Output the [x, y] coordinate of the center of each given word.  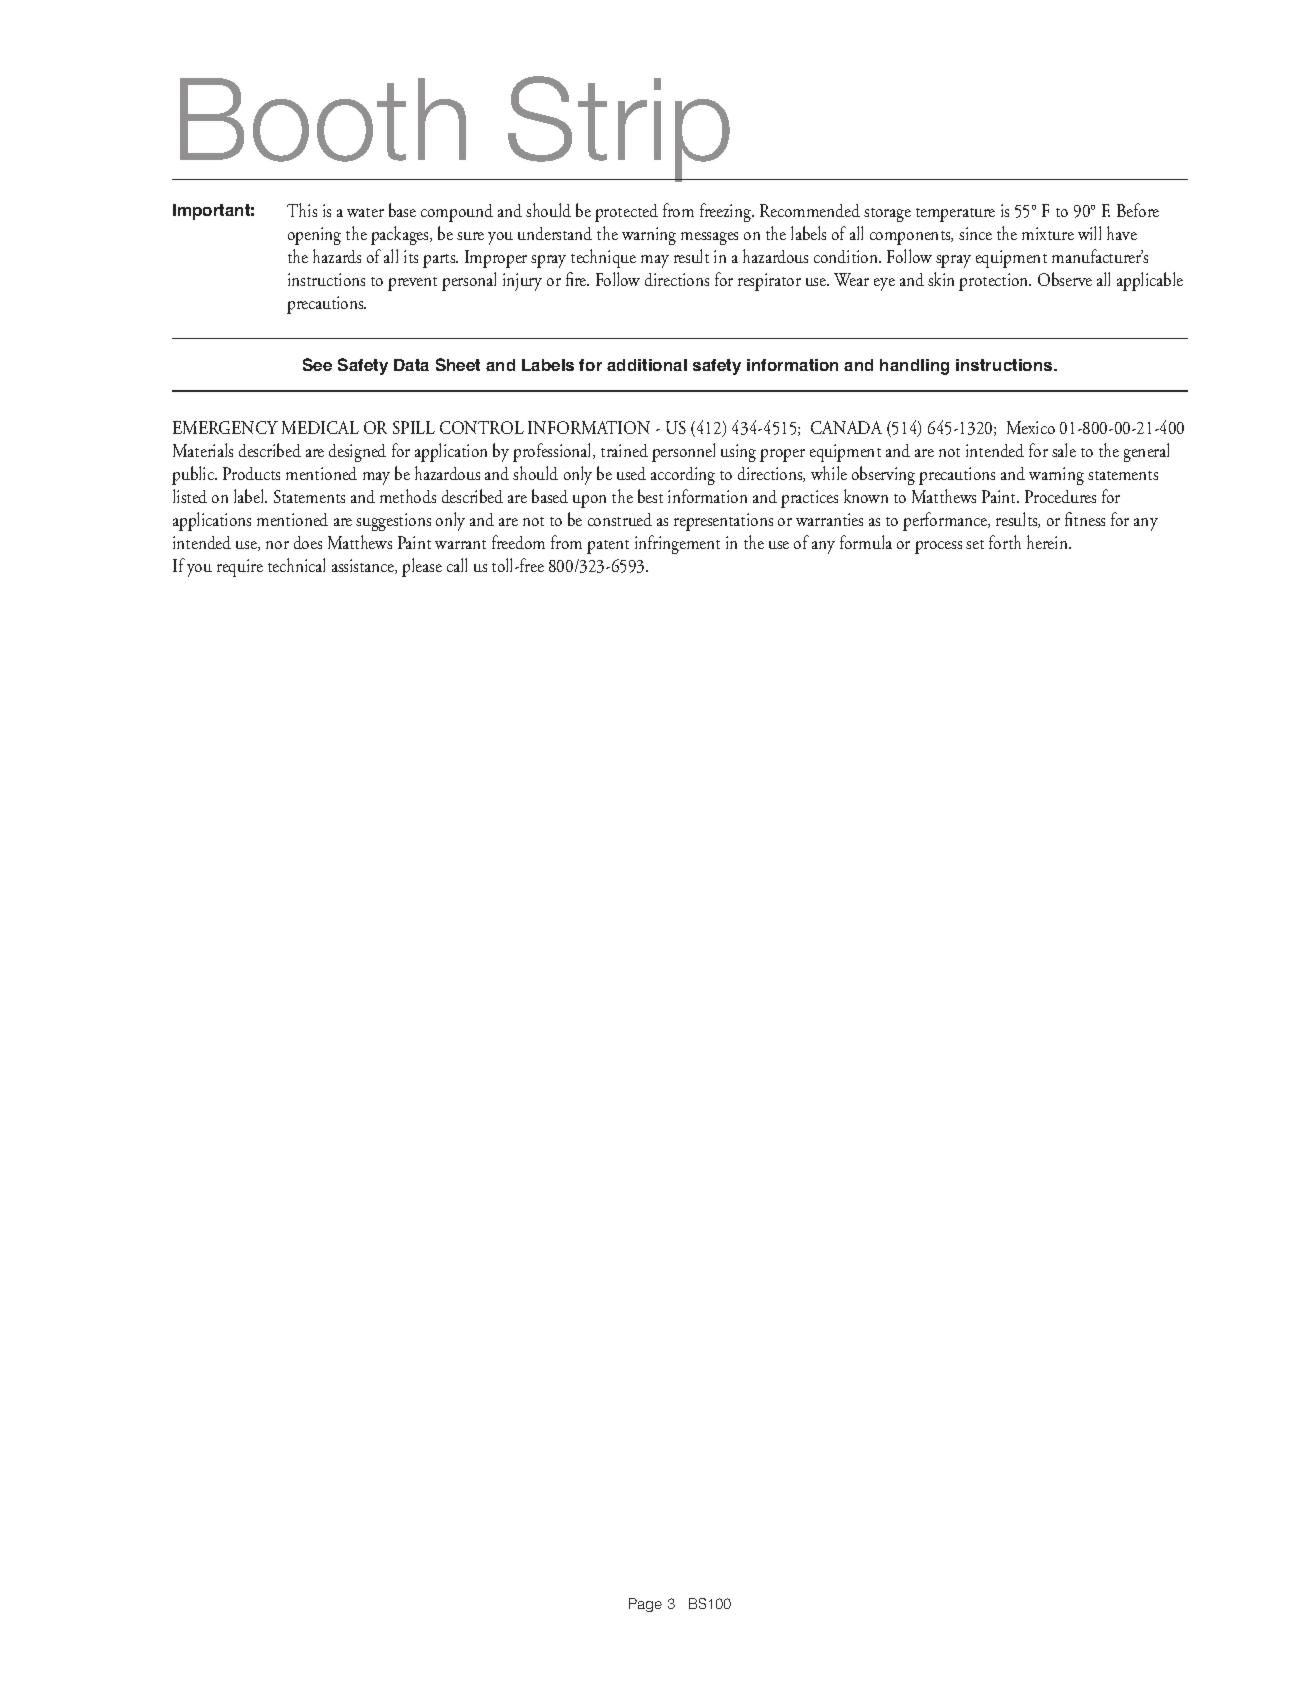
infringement [677, 544]
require [240, 568]
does [308, 542]
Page [645, 1605]
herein [1048, 542]
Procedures [1060, 496]
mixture [1048, 233]
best [650, 496]
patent [608, 547]
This [302, 210]
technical [296, 565]
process [938, 547]
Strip [619, 129]
